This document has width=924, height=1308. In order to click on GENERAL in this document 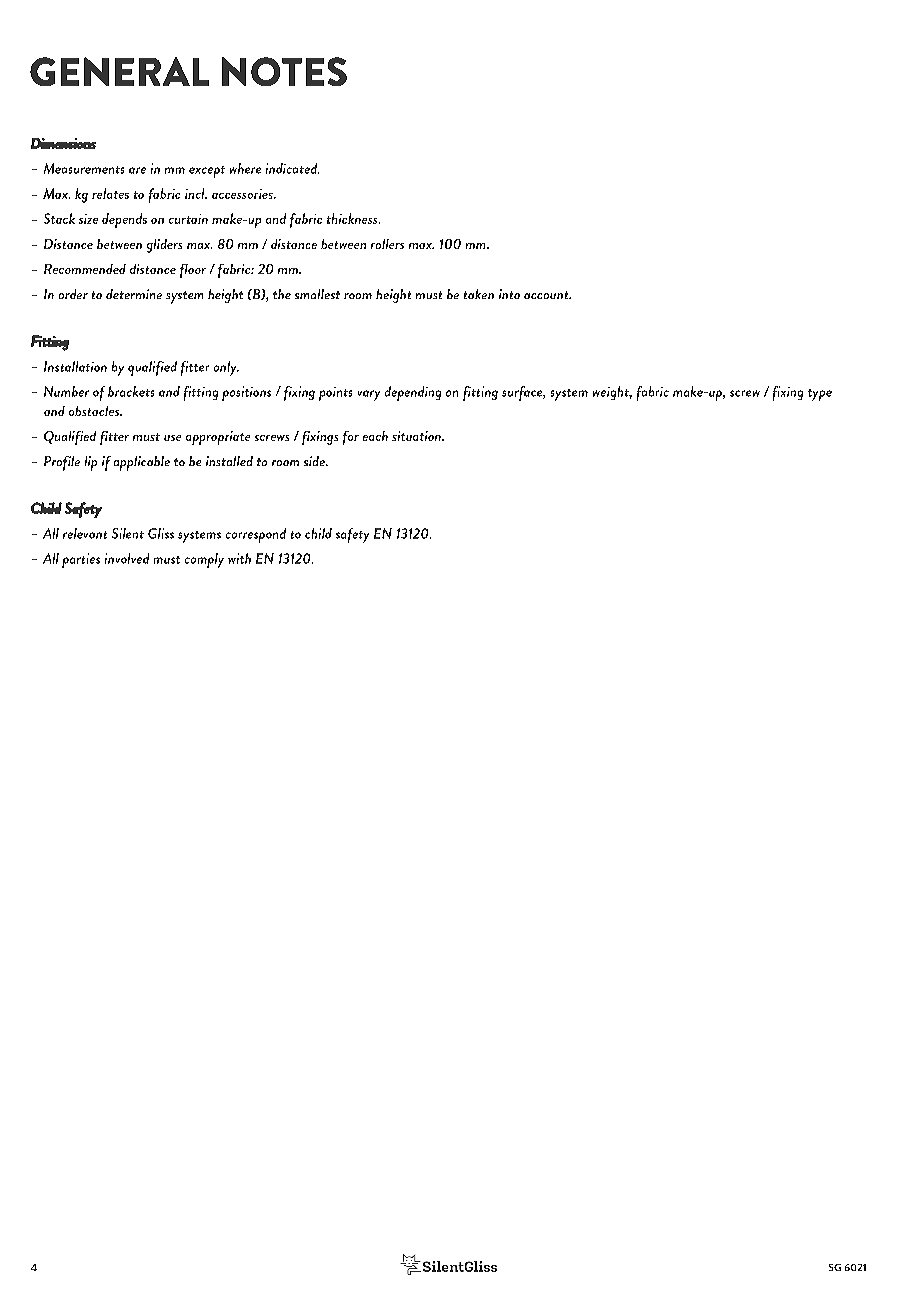, I will do `click(119, 71)`.
